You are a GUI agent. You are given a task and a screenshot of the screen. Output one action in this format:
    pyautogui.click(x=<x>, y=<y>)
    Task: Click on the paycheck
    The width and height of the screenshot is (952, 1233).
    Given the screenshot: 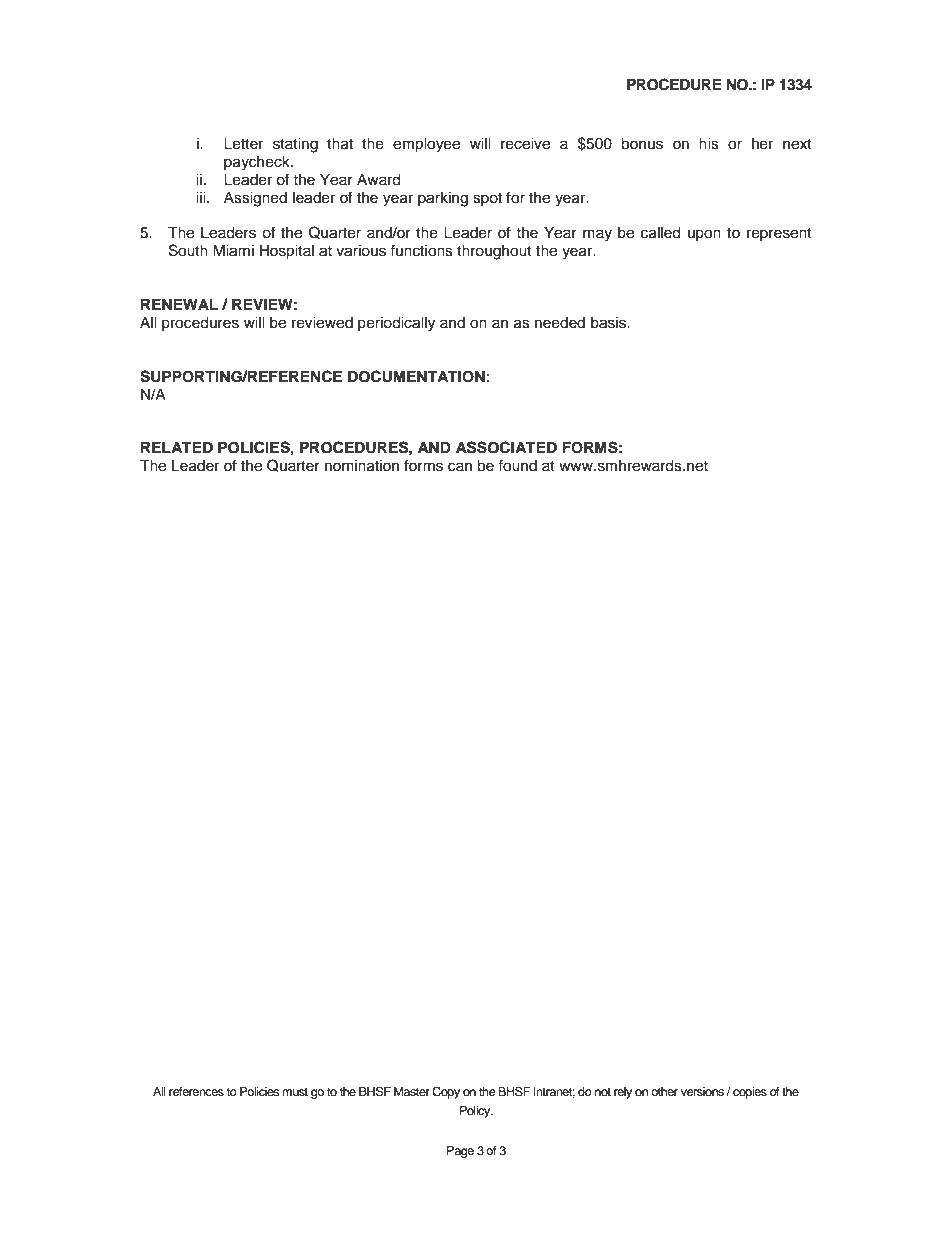 What is the action you would take?
    pyautogui.click(x=258, y=163)
